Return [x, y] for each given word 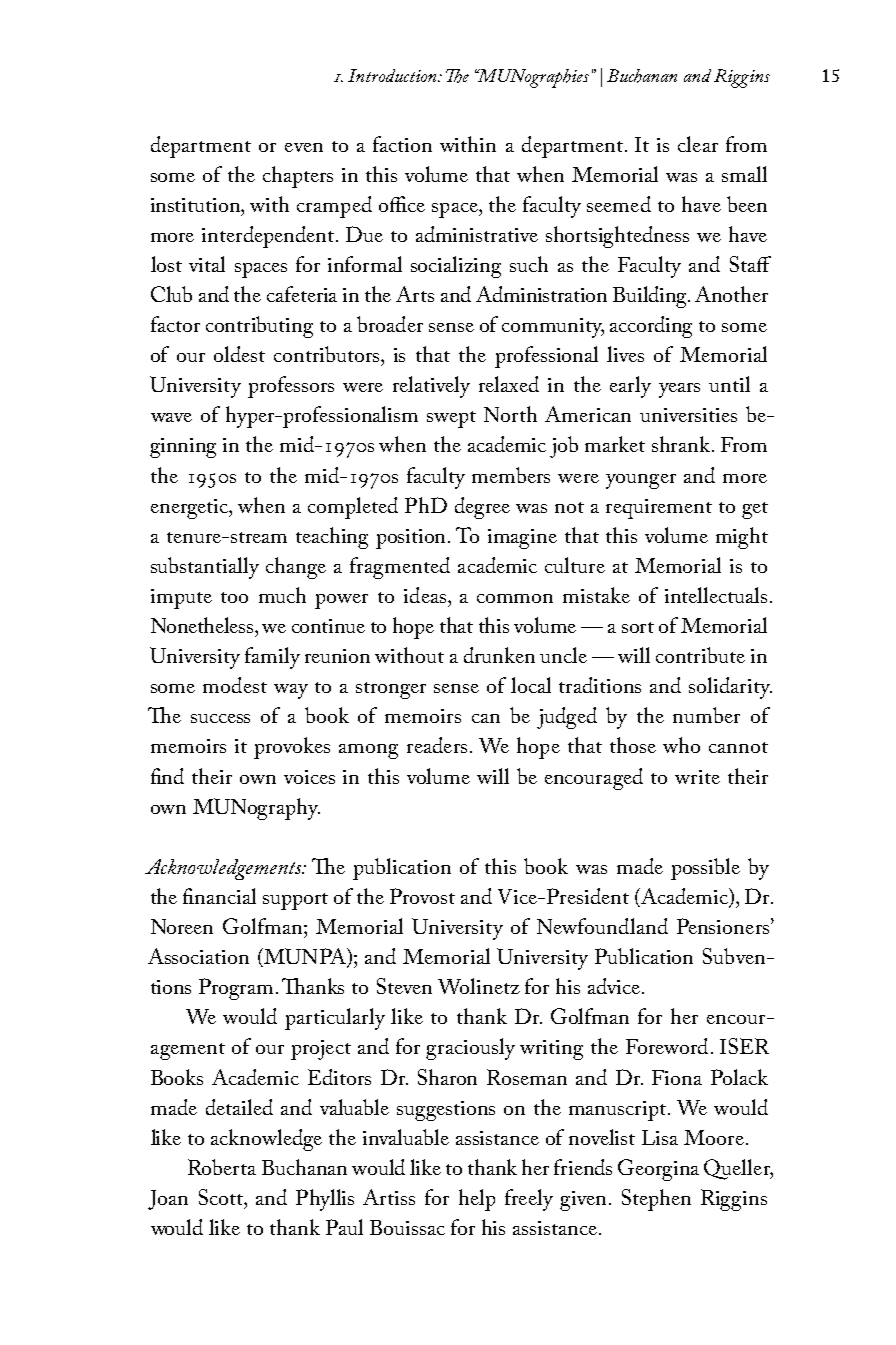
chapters [298, 177]
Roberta [222, 1167]
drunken [499, 655]
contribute [700, 655]
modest [235, 685]
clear [698, 144]
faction [402, 144]
